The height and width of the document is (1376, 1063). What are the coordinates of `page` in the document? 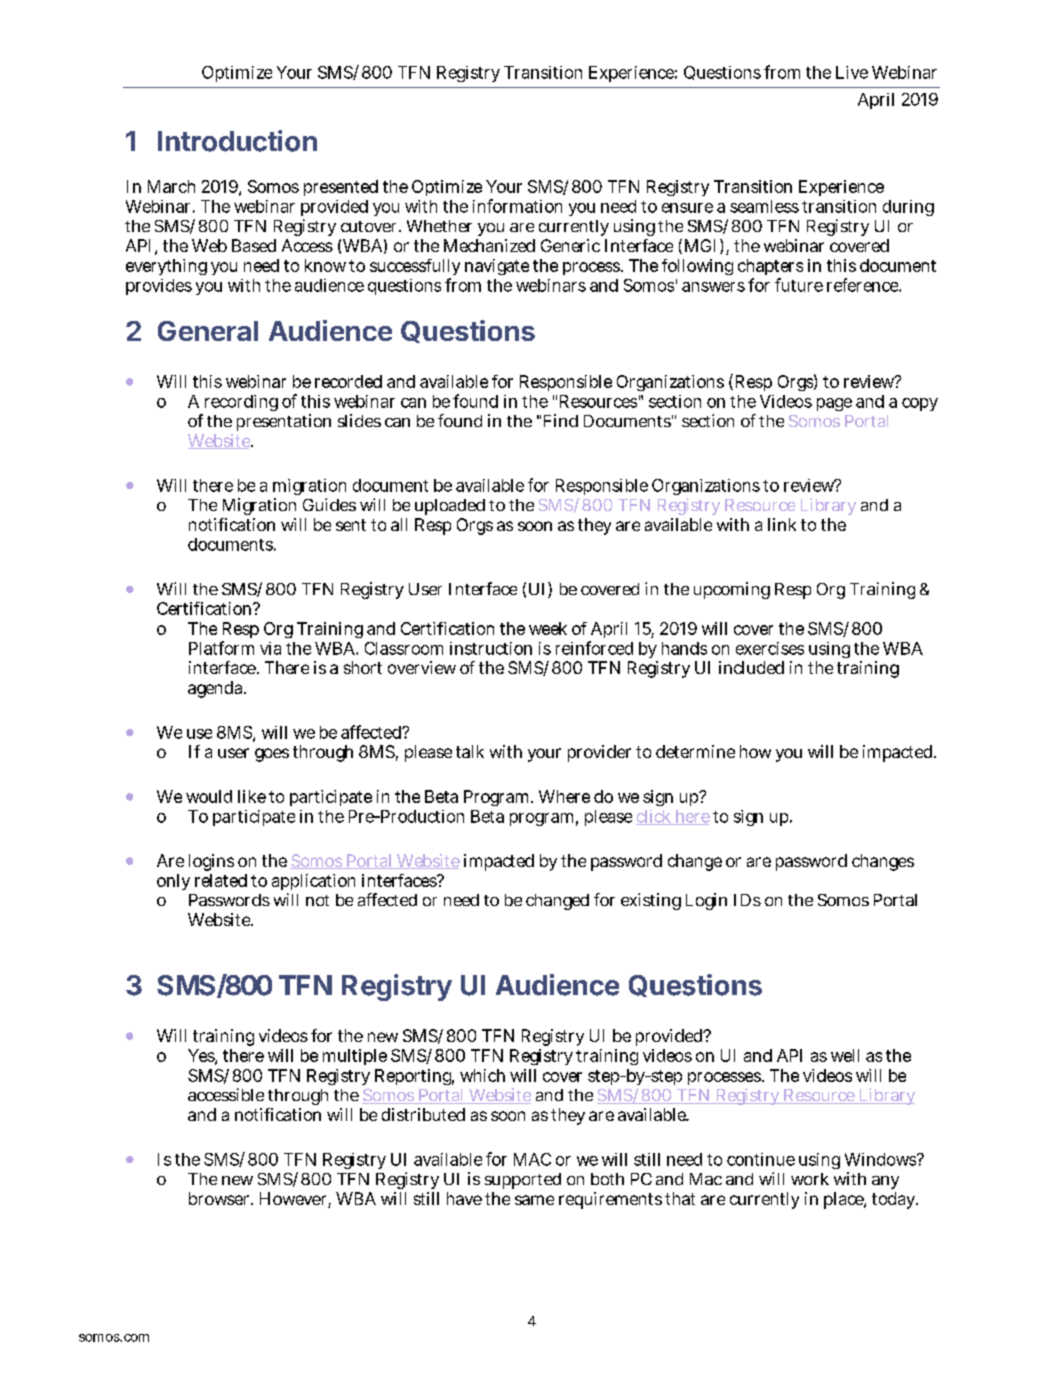 It's located at (834, 404).
